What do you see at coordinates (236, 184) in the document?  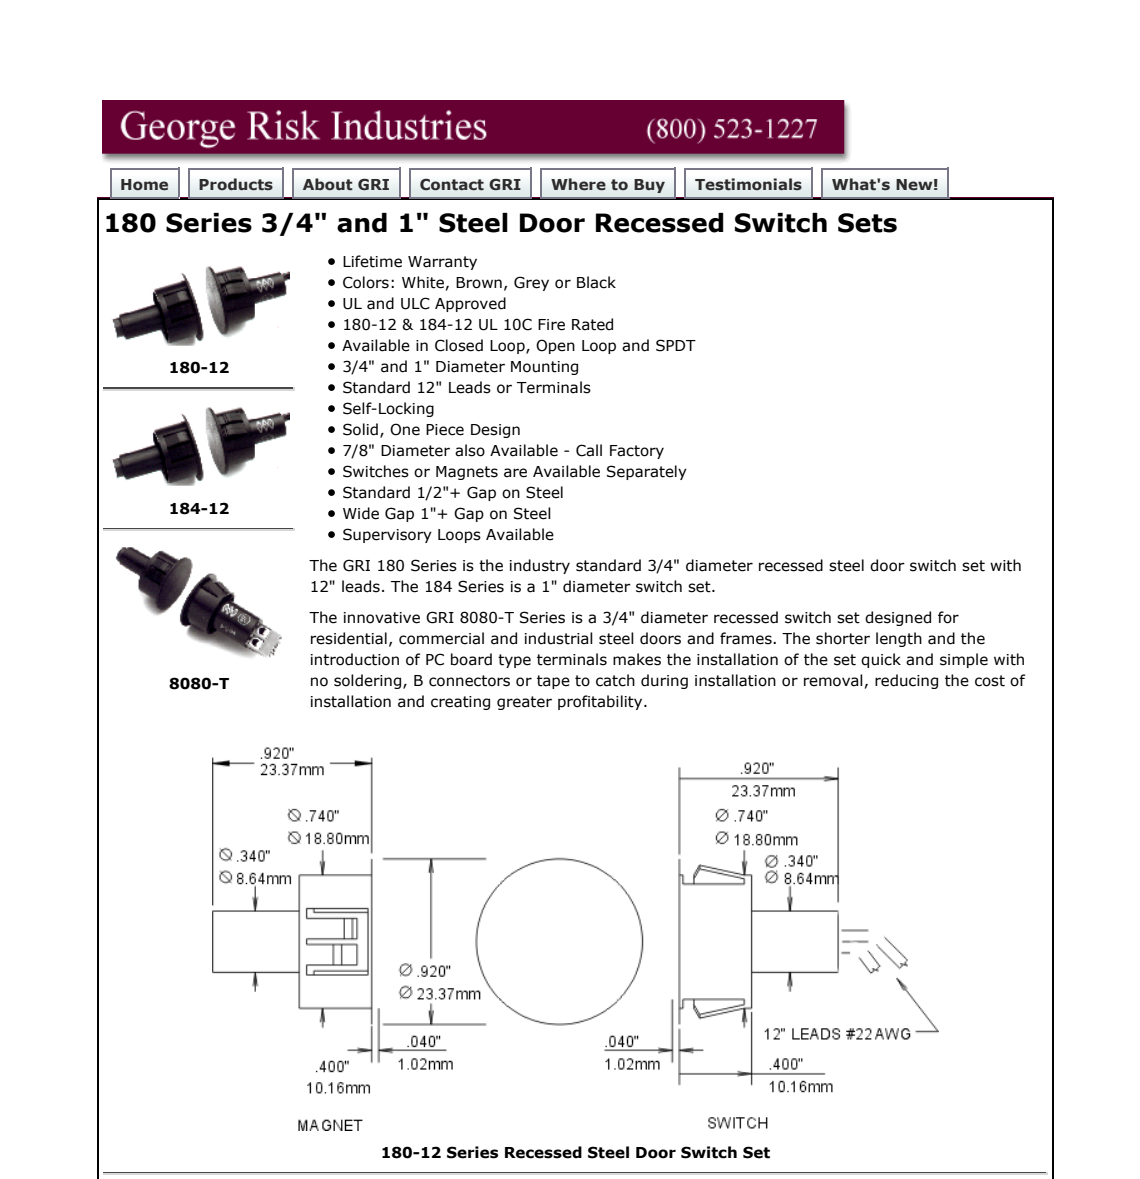 I see `Products` at bounding box center [236, 184].
